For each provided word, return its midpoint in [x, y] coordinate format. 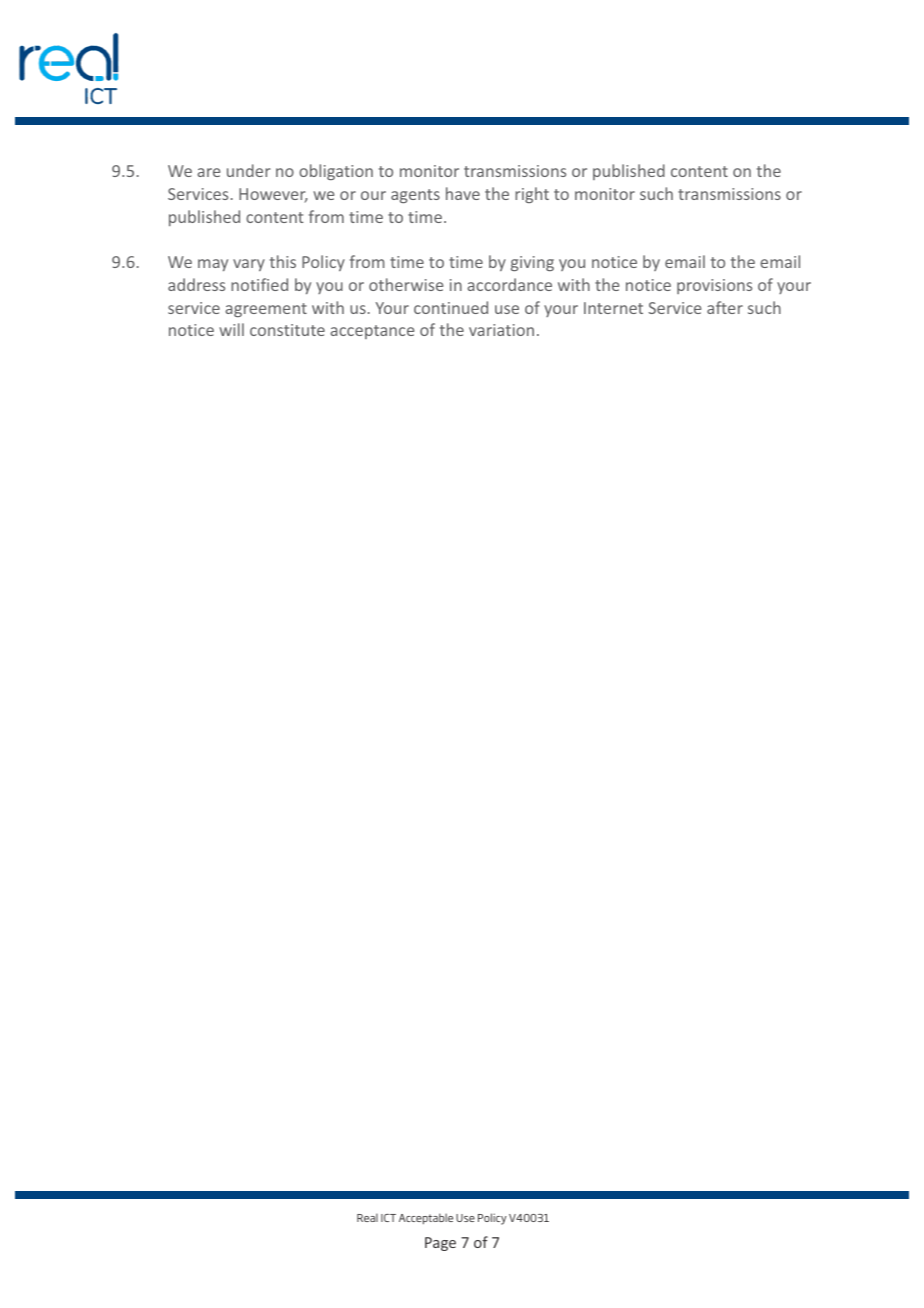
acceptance [372, 332]
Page [440, 1244]
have [463, 193]
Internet [613, 308]
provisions [714, 286]
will [231, 329]
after [725, 307]
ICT [388, 1218]
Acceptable [426, 1218]
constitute [287, 330]
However [273, 195]
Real [367, 1217]
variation [501, 330]
